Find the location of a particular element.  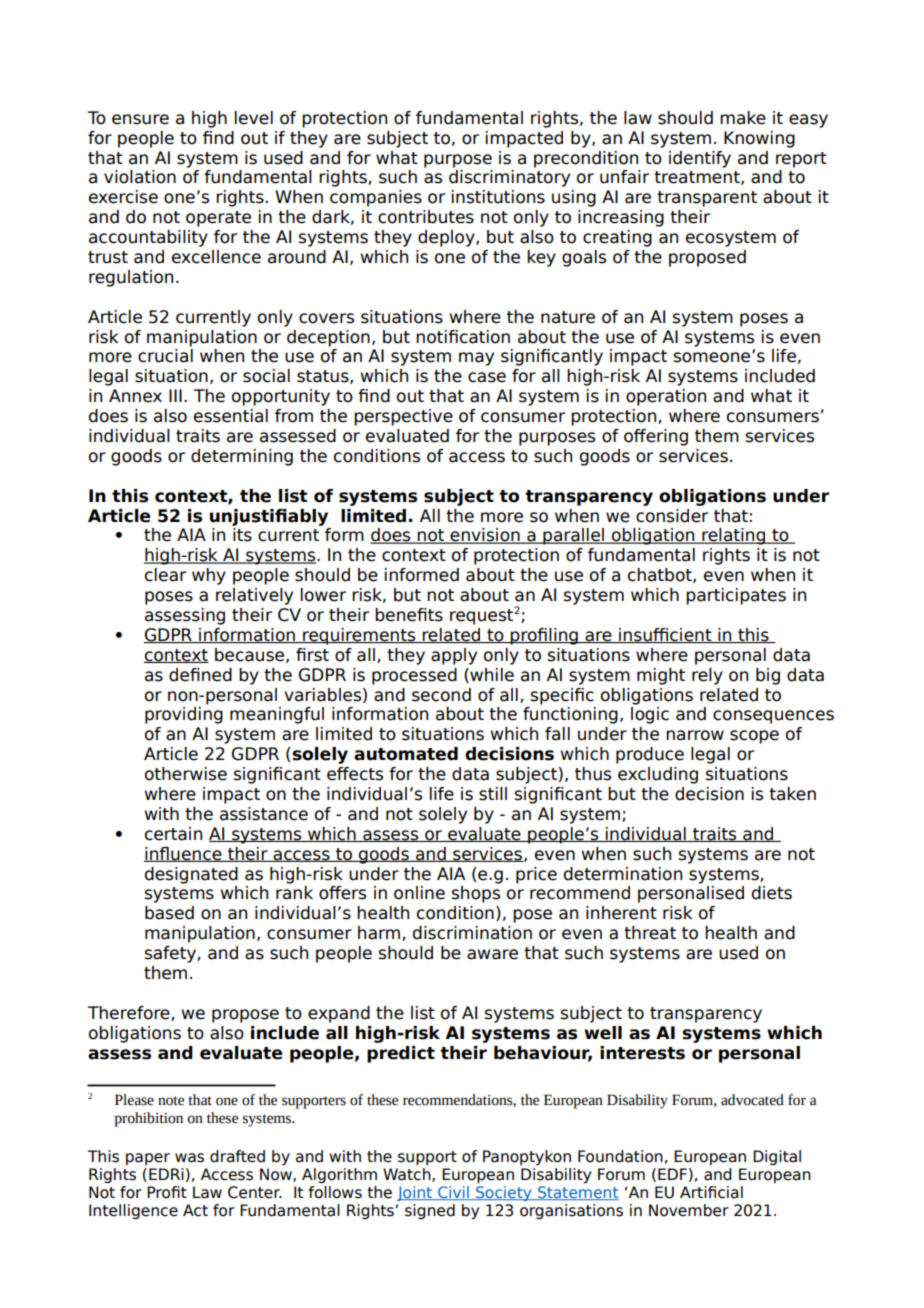

discriminatory is located at coordinates (509, 178).
